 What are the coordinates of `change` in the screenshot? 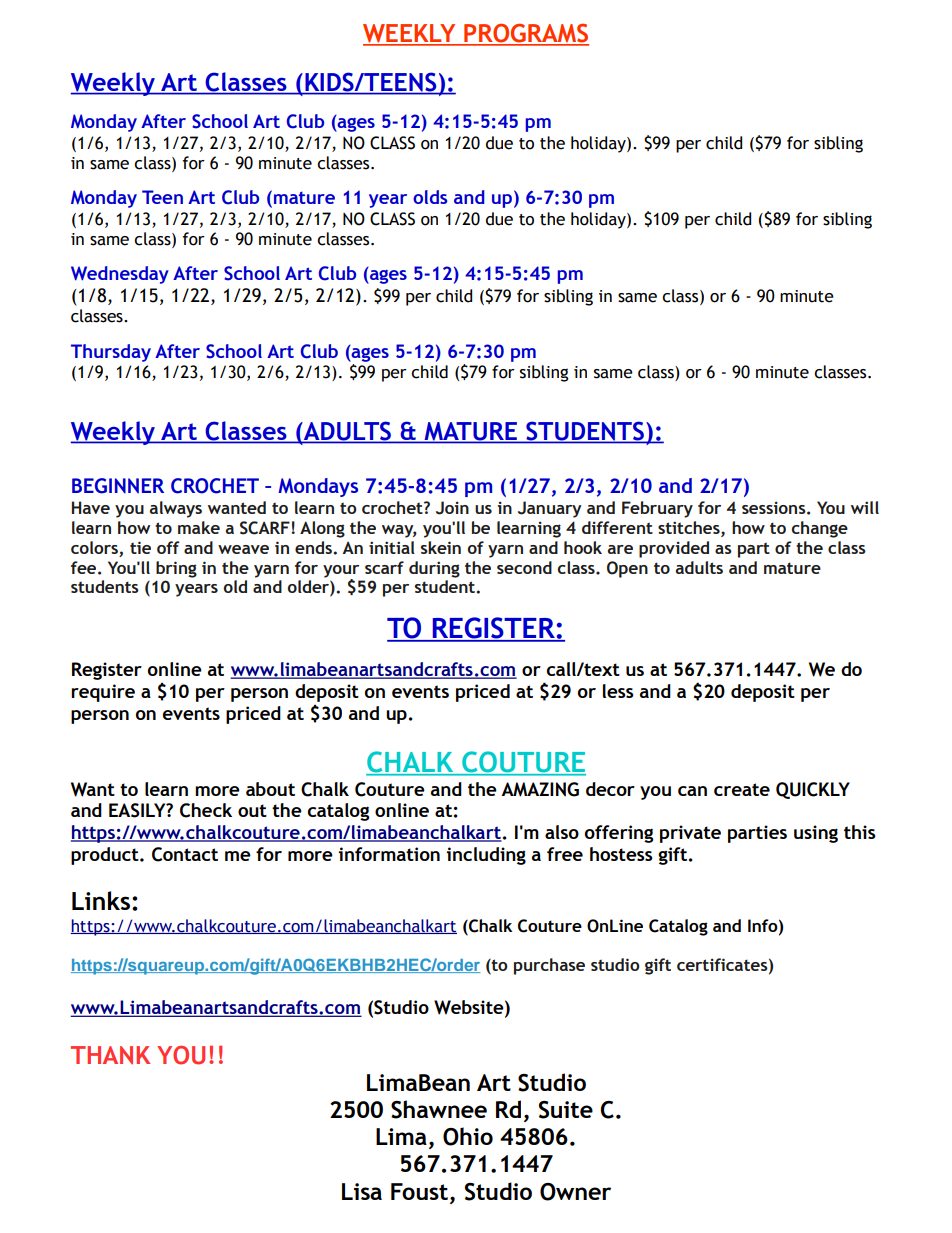 It's located at (820, 529).
